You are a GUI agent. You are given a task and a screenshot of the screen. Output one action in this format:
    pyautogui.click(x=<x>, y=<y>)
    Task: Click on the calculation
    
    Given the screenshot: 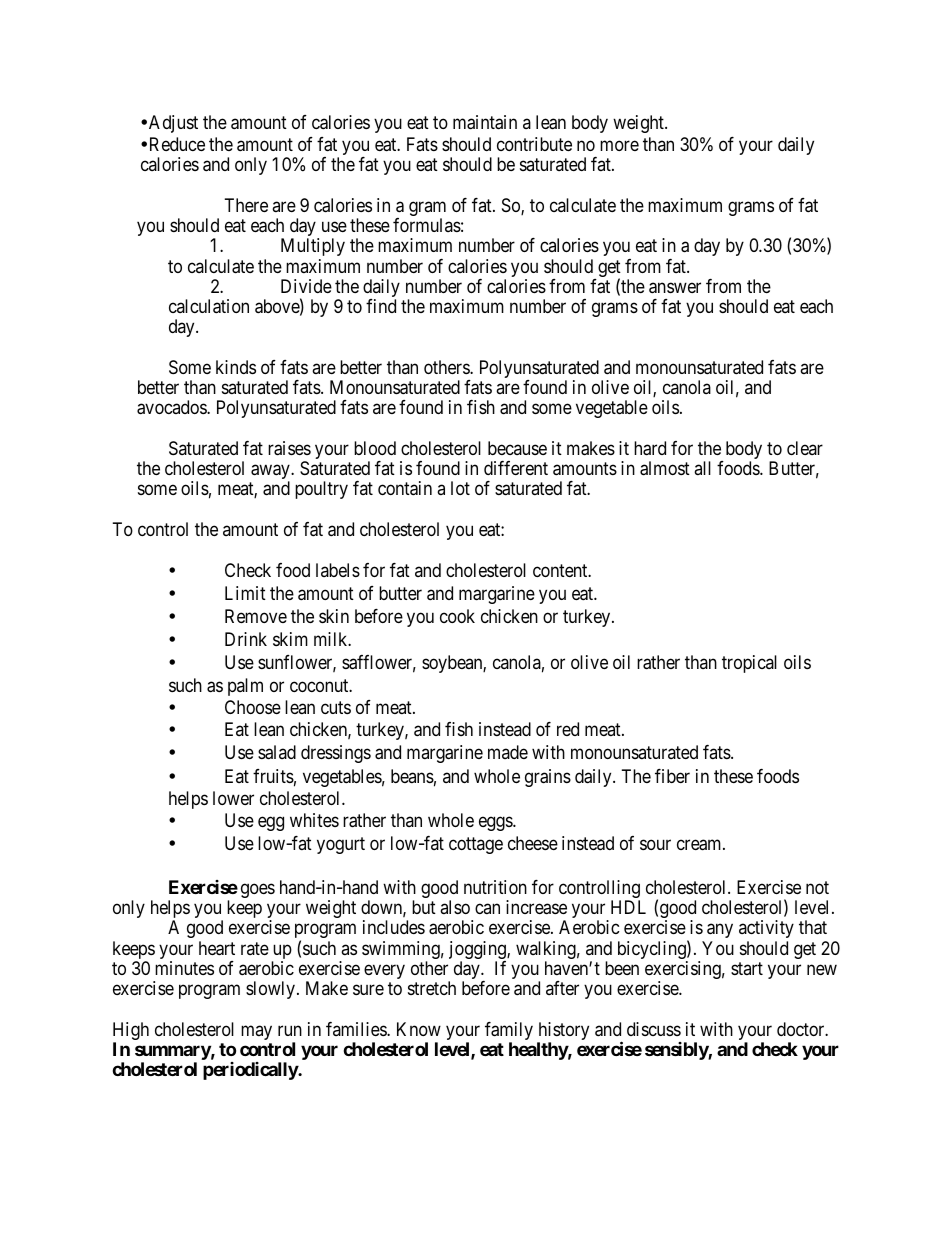 What is the action you would take?
    pyautogui.click(x=209, y=306)
